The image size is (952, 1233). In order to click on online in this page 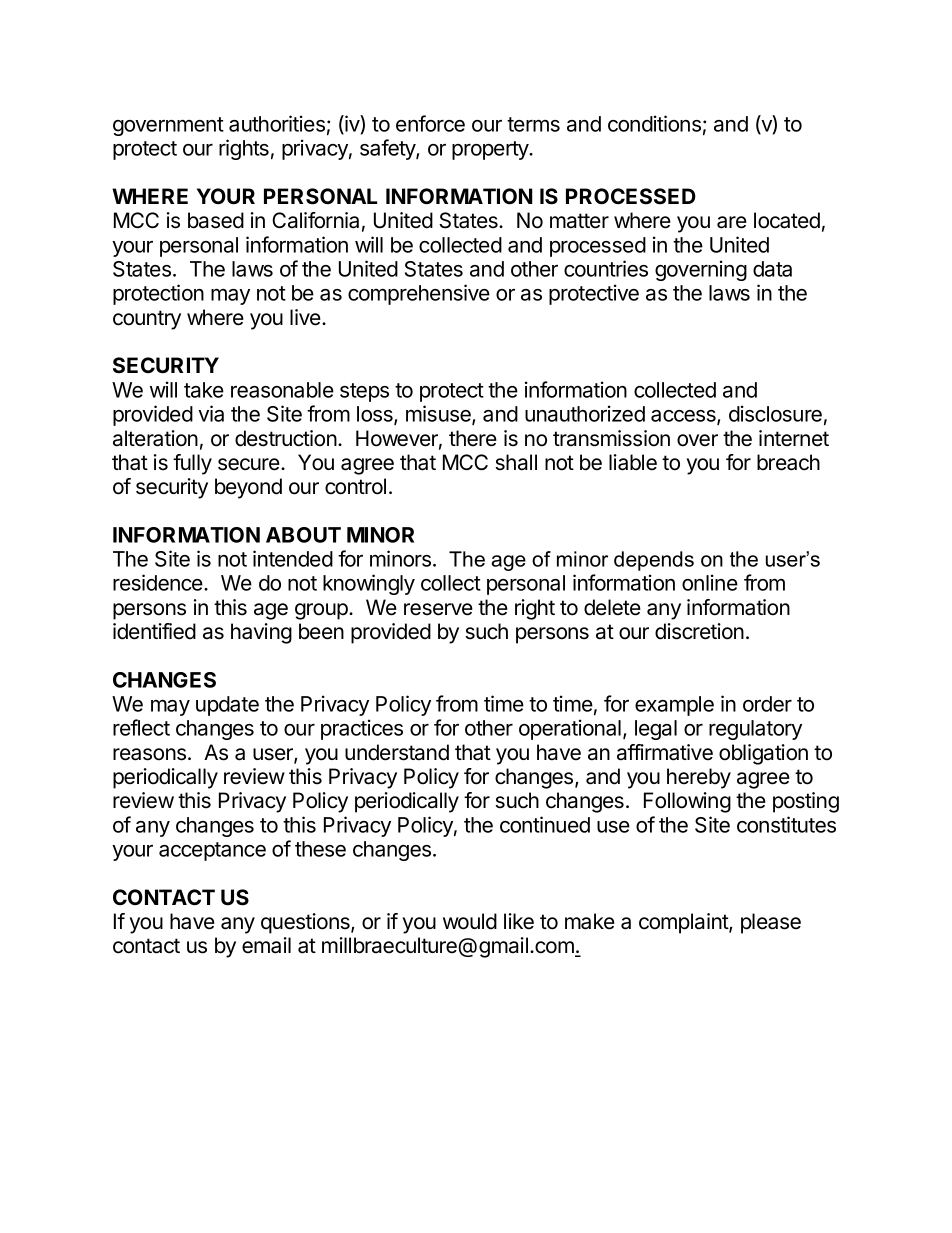, I will do `click(710, 582)`.
